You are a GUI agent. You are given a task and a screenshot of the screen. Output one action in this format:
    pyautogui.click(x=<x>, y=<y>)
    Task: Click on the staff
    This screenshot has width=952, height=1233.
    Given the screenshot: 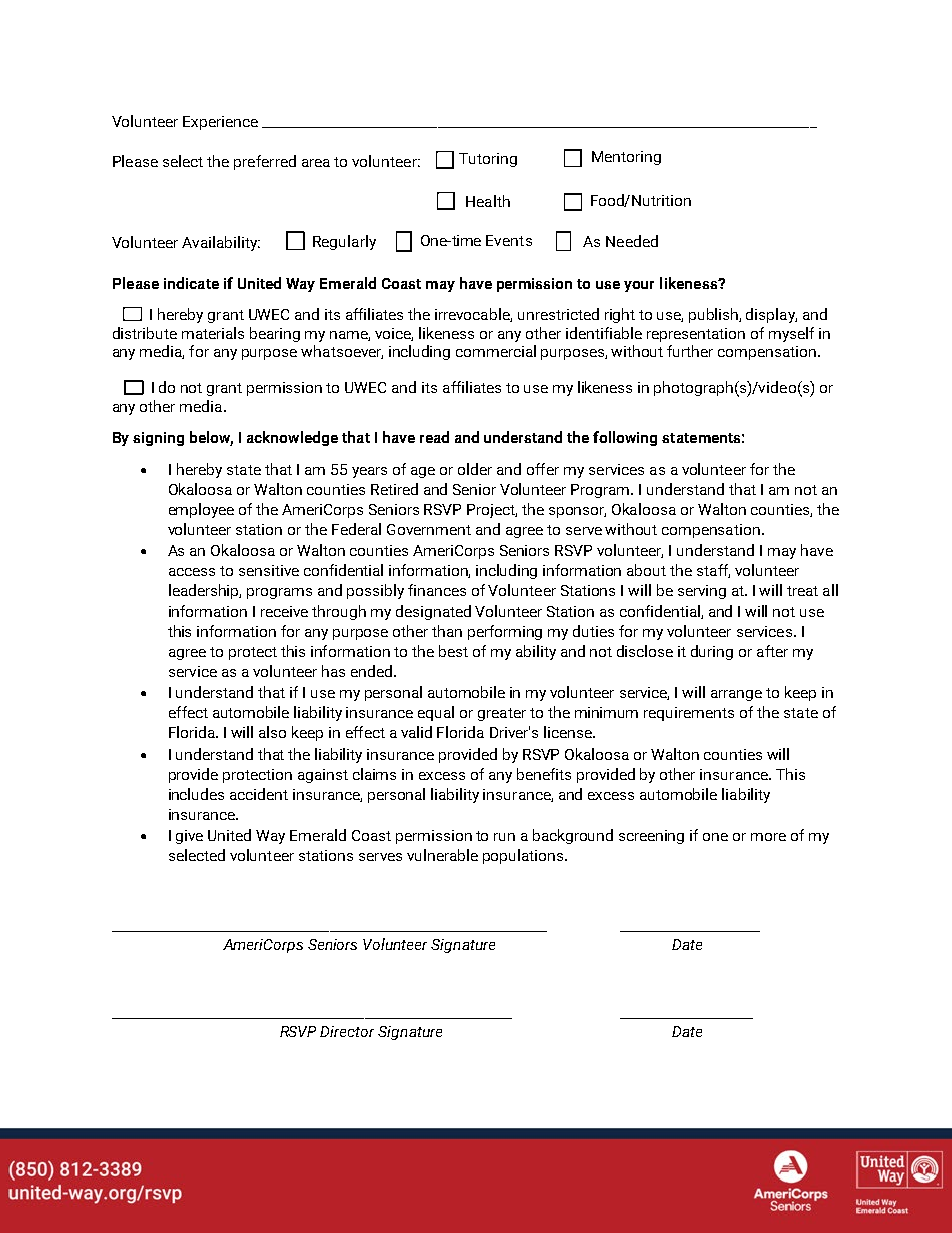 What is the action you would take?
    pyautogui.click(x=713, y=571)
